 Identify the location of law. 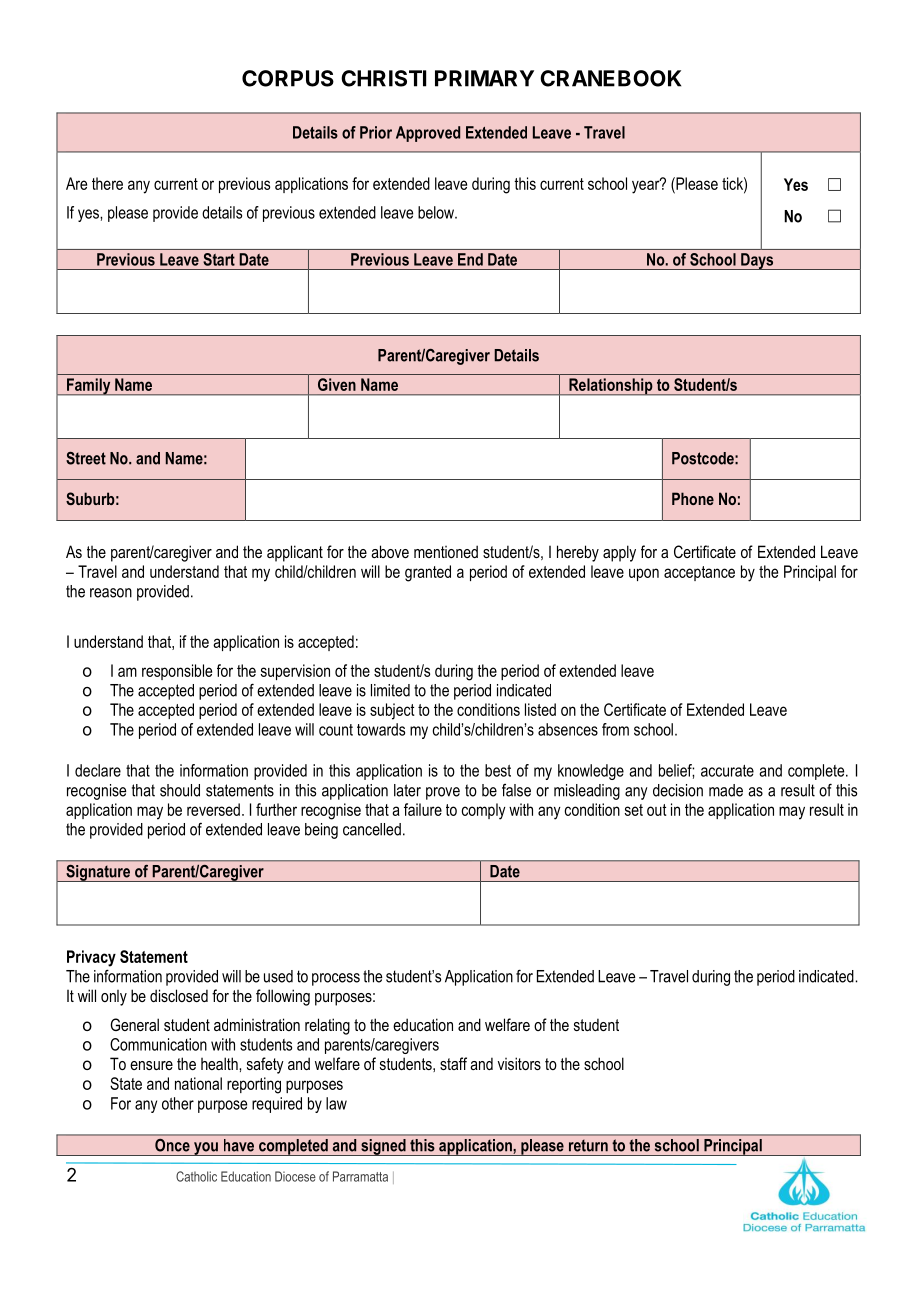
(336, 1103).
